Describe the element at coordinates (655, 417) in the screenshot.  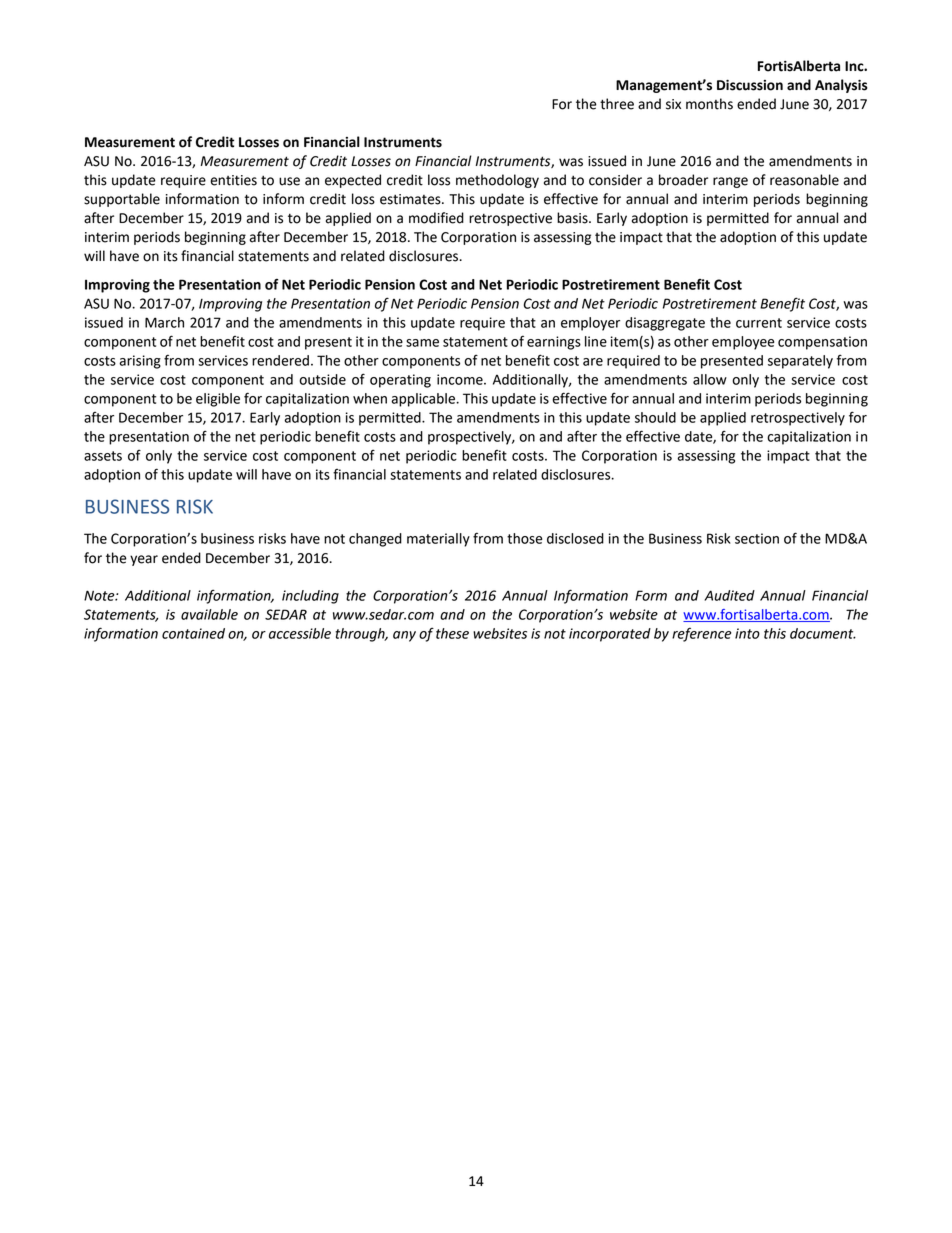
I see `should` at that location.
